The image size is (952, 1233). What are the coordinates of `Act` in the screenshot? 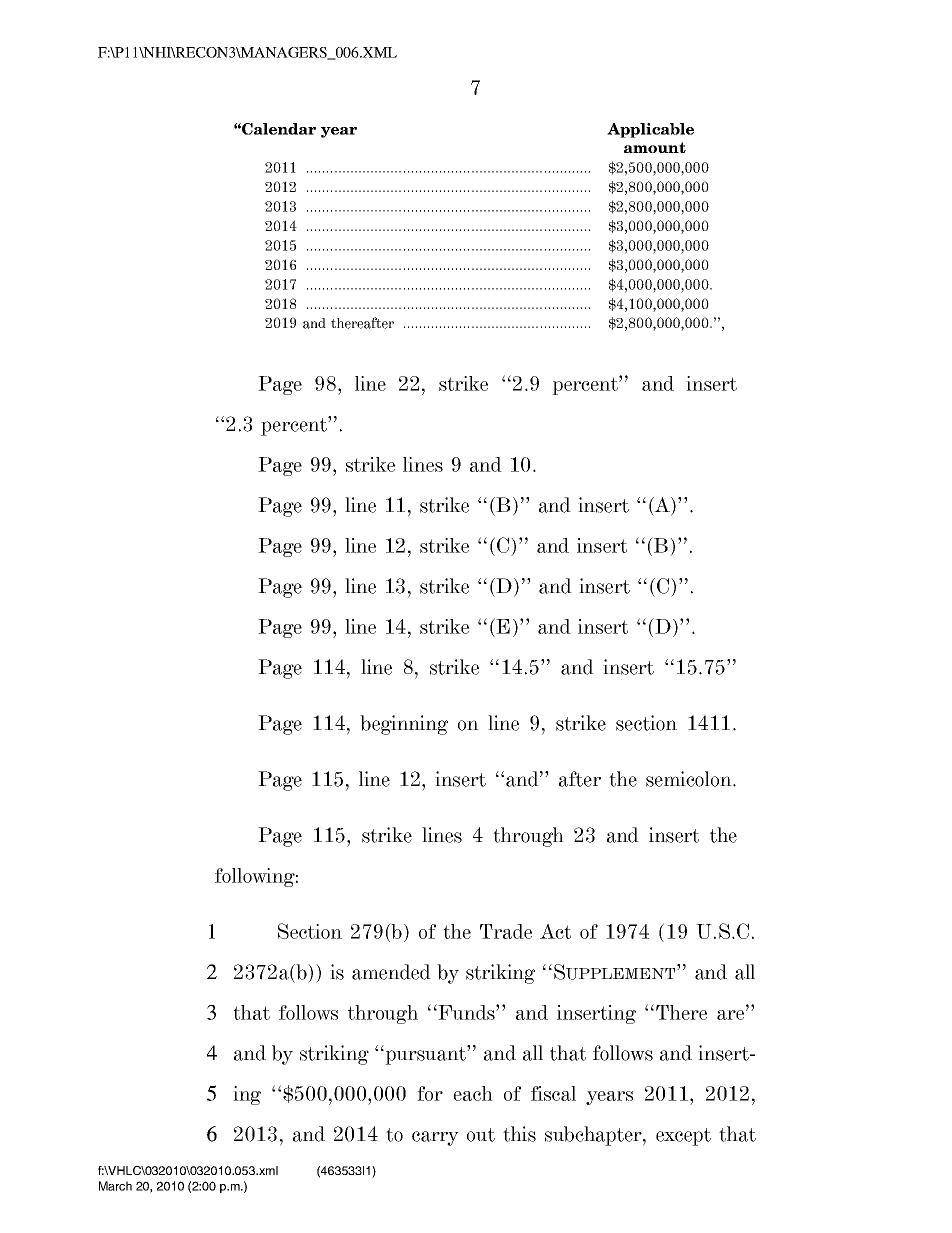 It's located at (555, 931).
